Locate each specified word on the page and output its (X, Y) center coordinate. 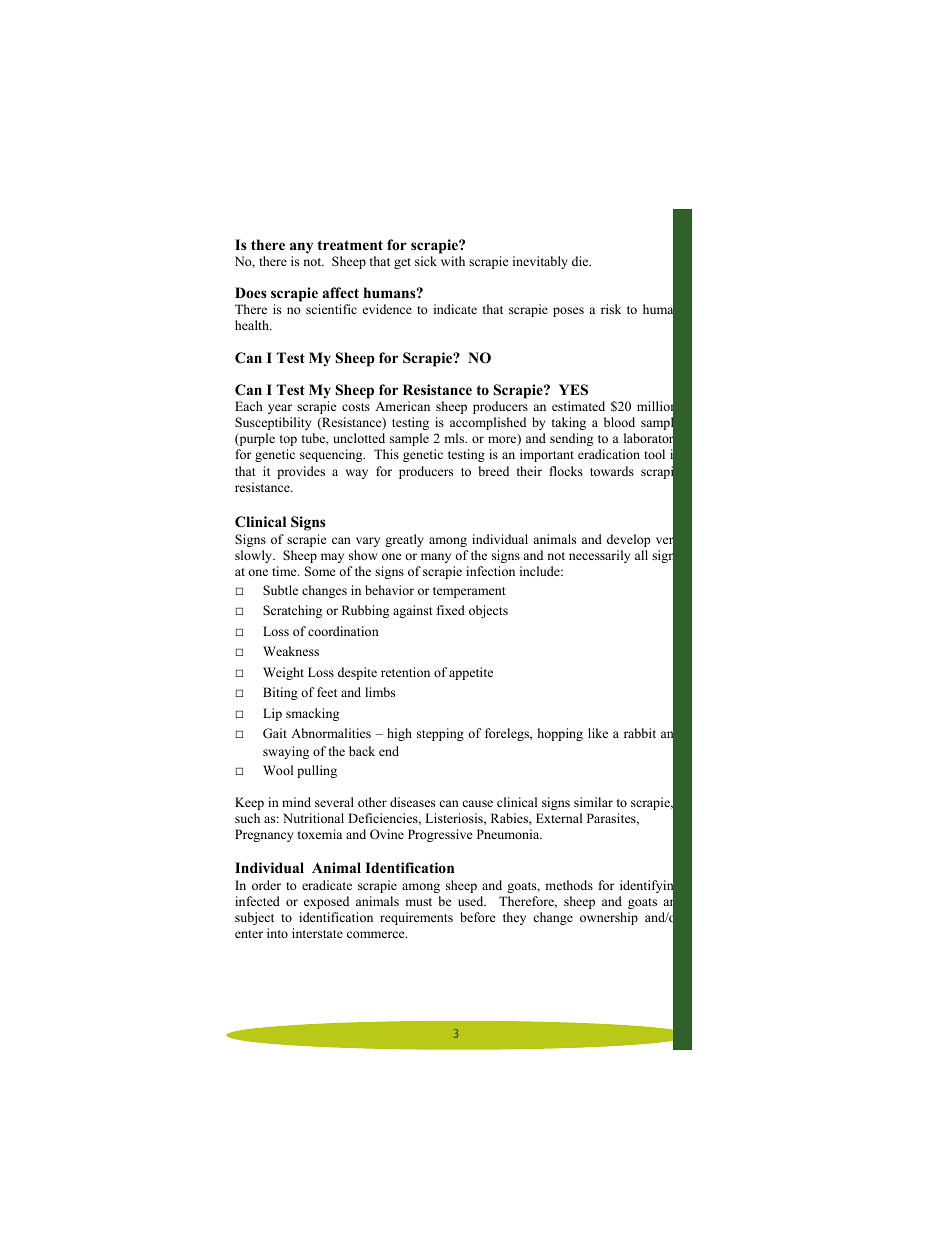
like (598, 733)
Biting (280, 693)
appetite (471, 673)
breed (494, 471)
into (277, 933)
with (453, 261)
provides (301, 472)
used (472, 901)
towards (612, 471)
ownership (609, 918)
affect (340, 292)
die (581, 261)
